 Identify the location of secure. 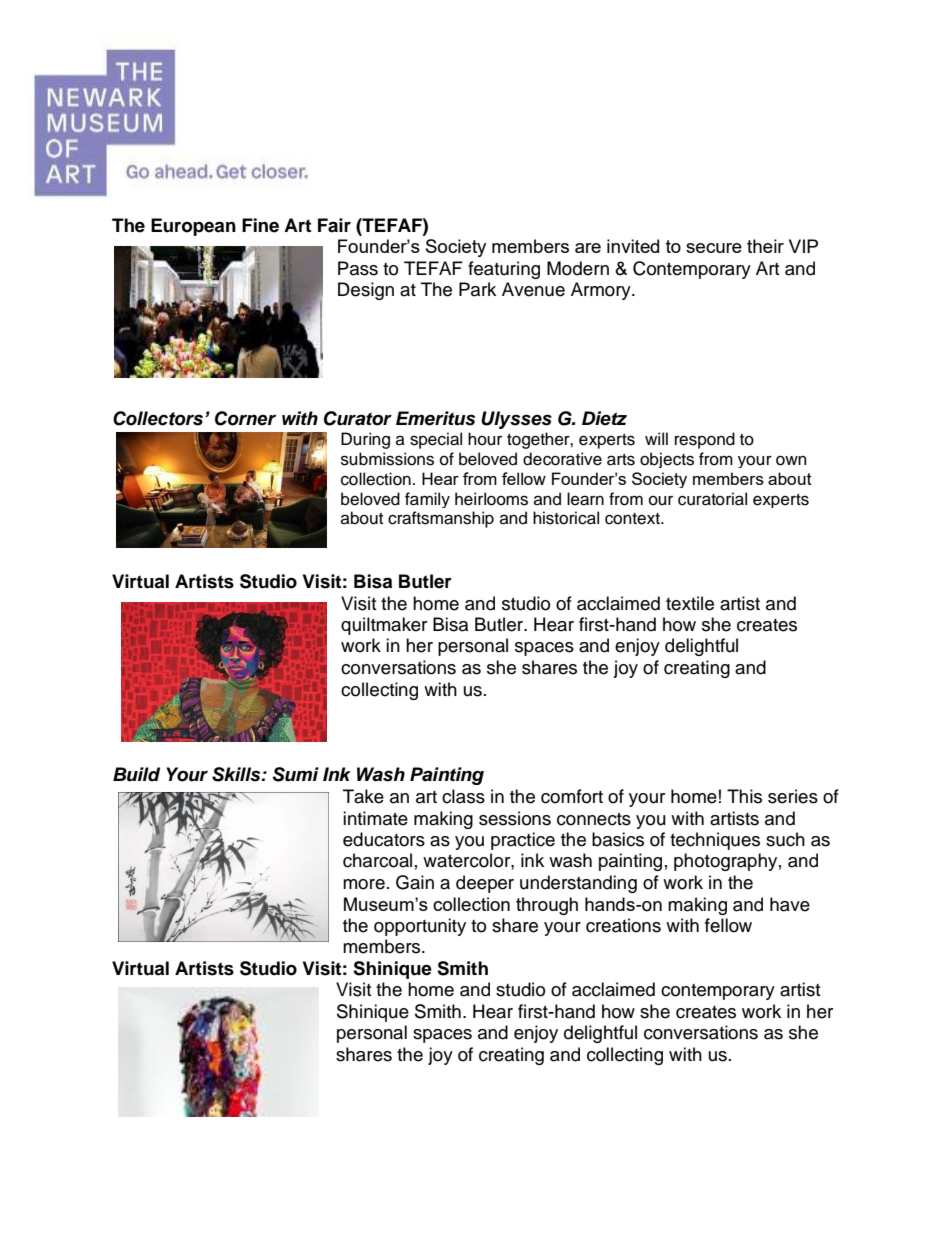
(714, 248).
